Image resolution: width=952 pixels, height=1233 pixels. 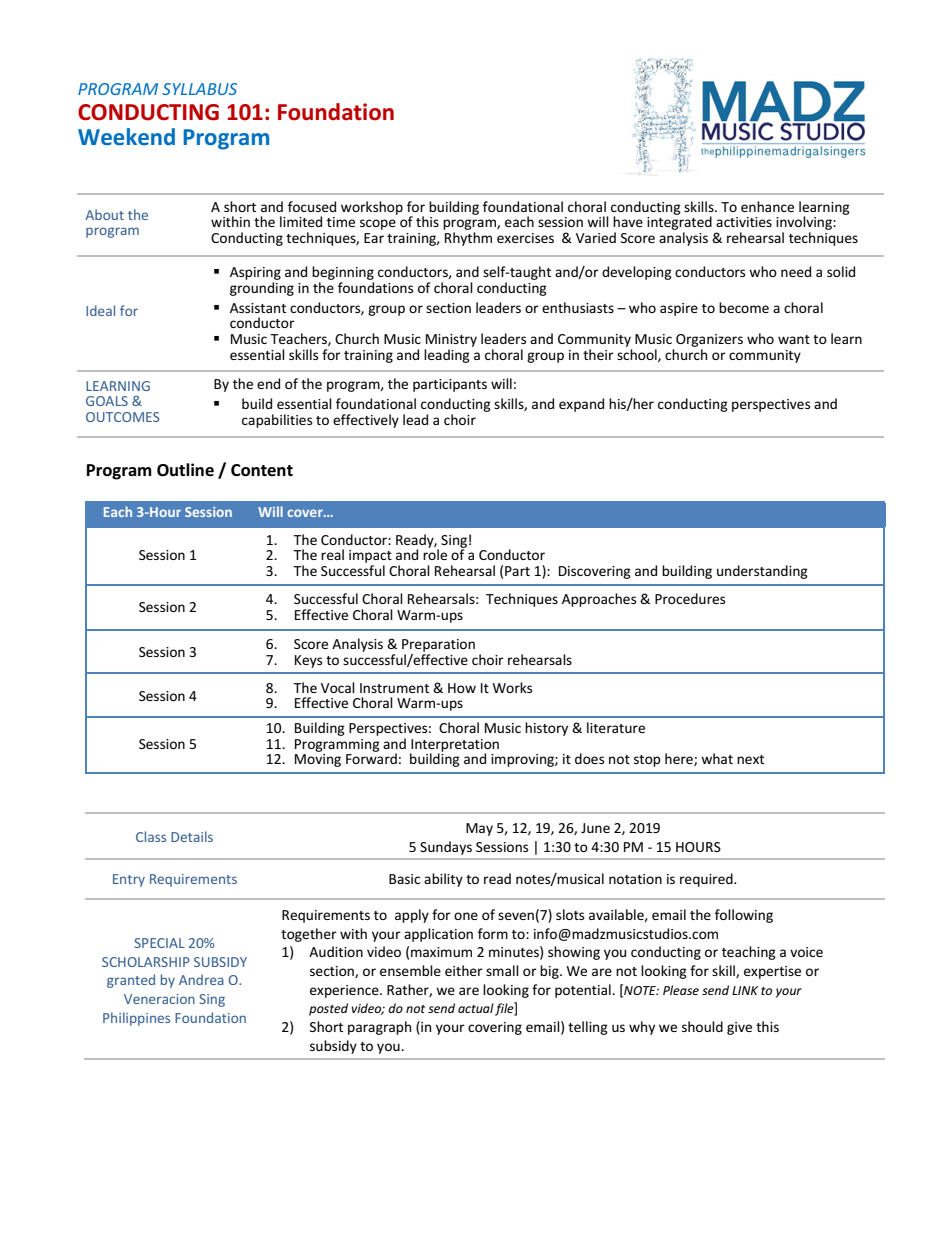 I want to click on SYLLABUS, so click(x=199, y=89).
